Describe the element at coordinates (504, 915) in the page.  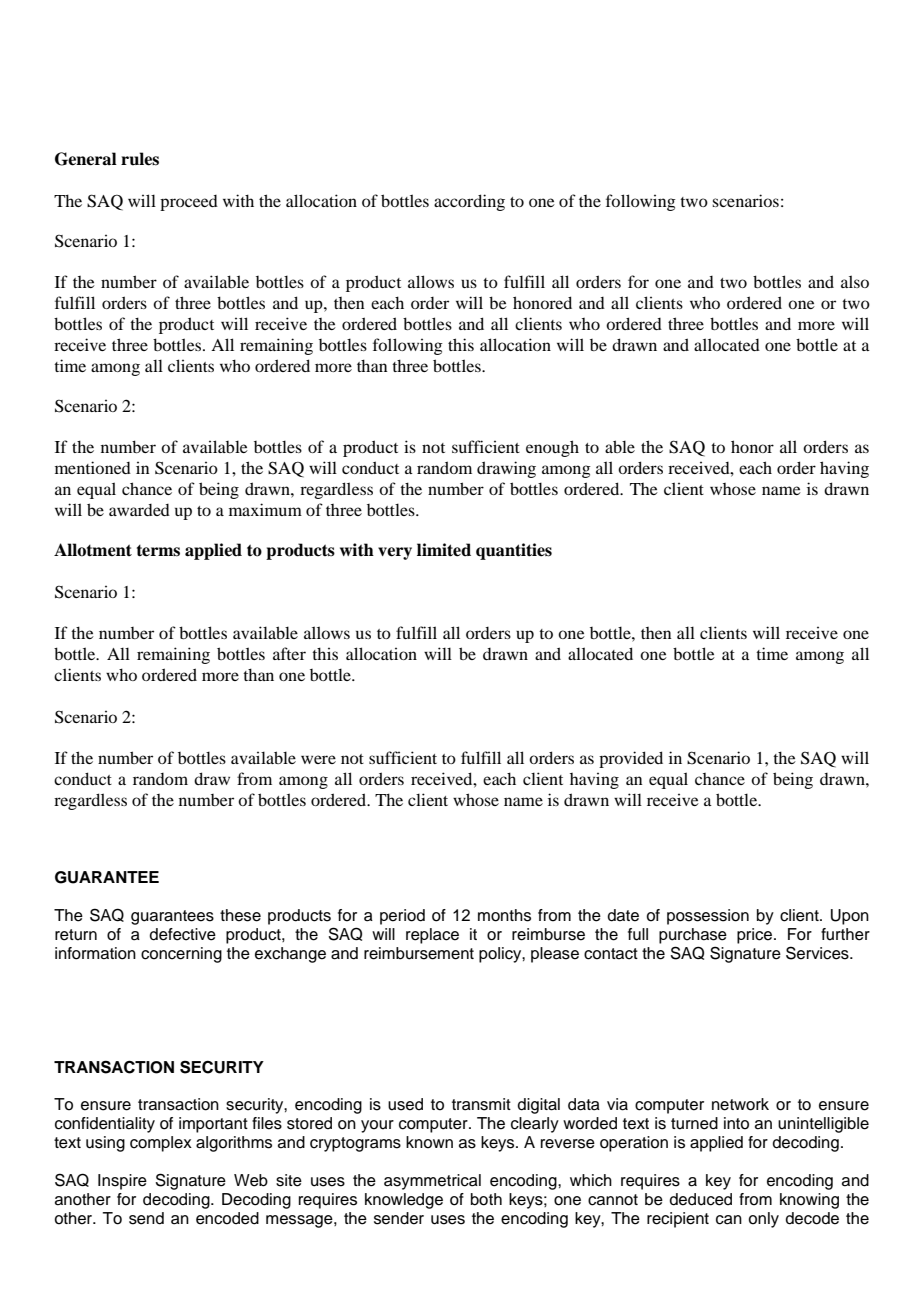
I see `months` at that location.
